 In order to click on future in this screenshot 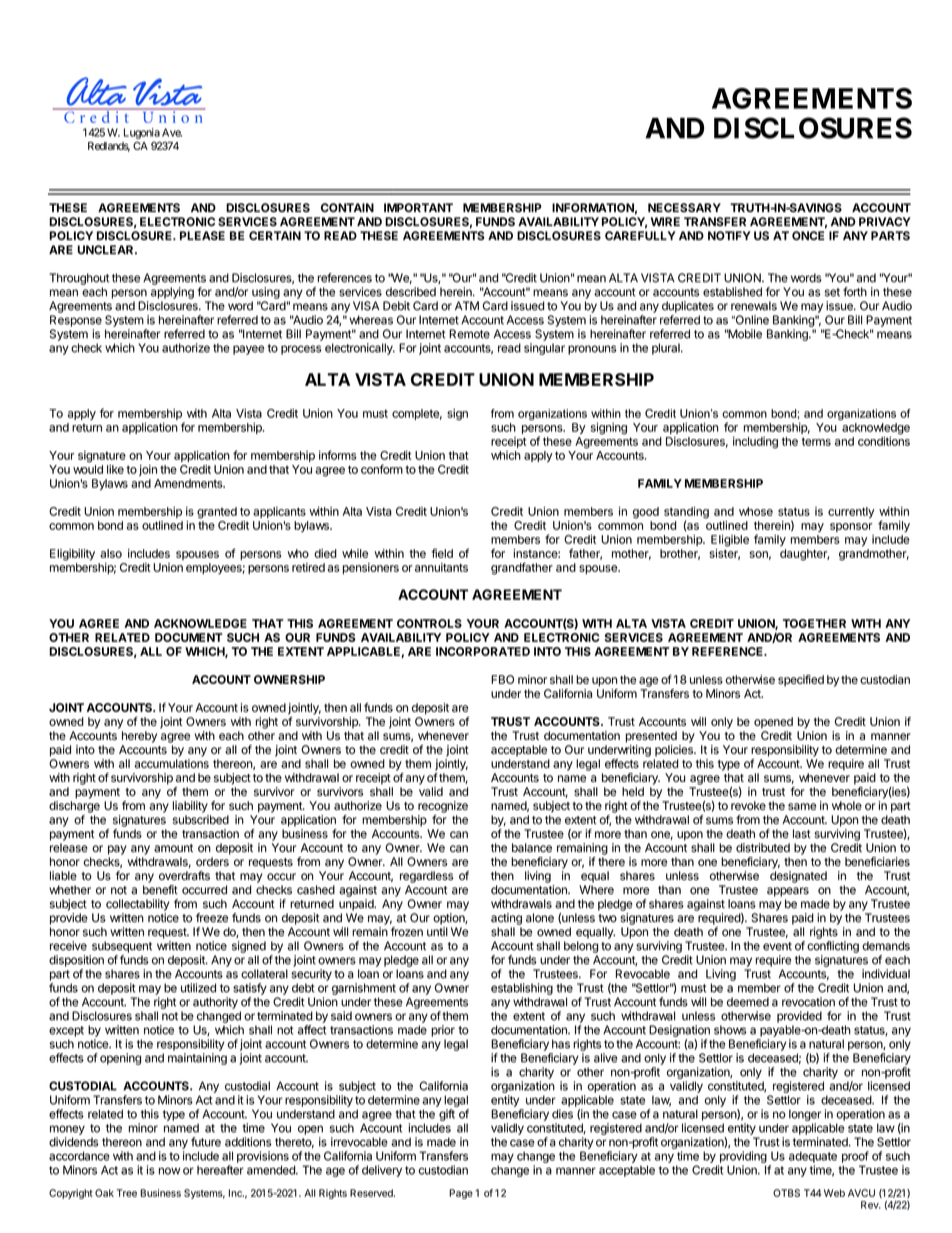, I will do `click(206, 1142)`.
